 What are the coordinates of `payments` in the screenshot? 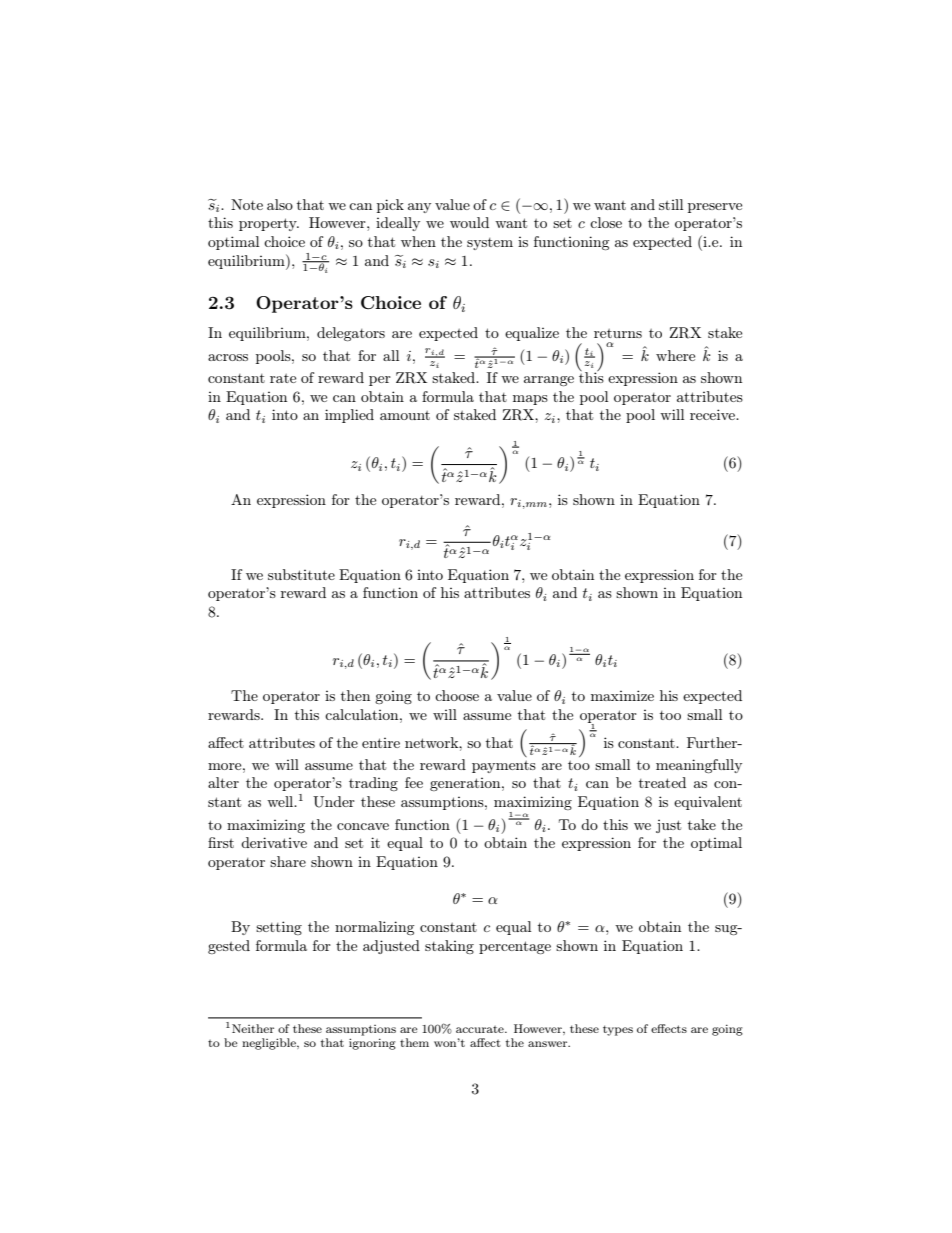 It's located at (504, 767).
